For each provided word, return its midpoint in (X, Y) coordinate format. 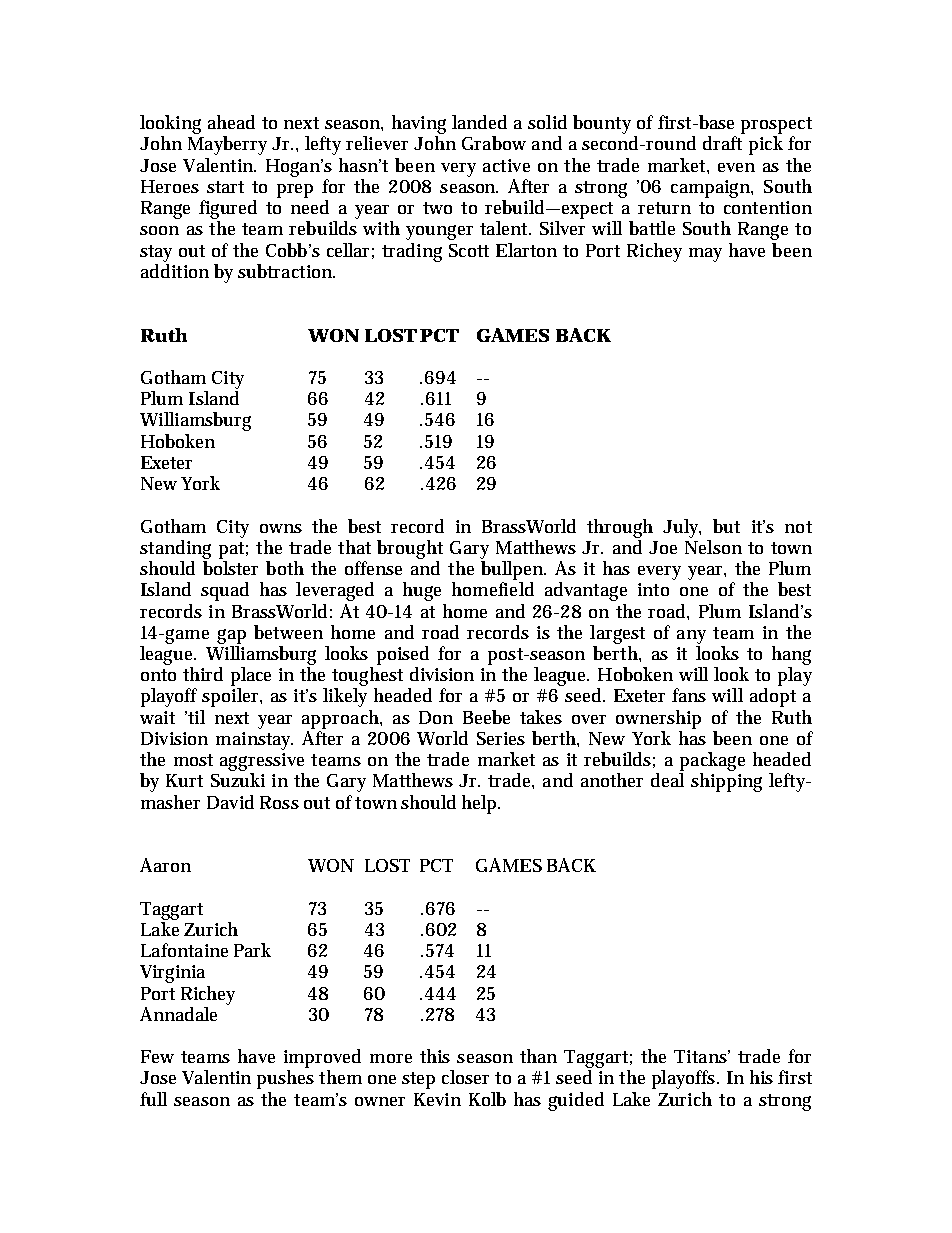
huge (422, 591)
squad (225, 591)
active (506, 165)
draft (722, 143)
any (691, 637)
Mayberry (227, 145)
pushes (285, 1079)
